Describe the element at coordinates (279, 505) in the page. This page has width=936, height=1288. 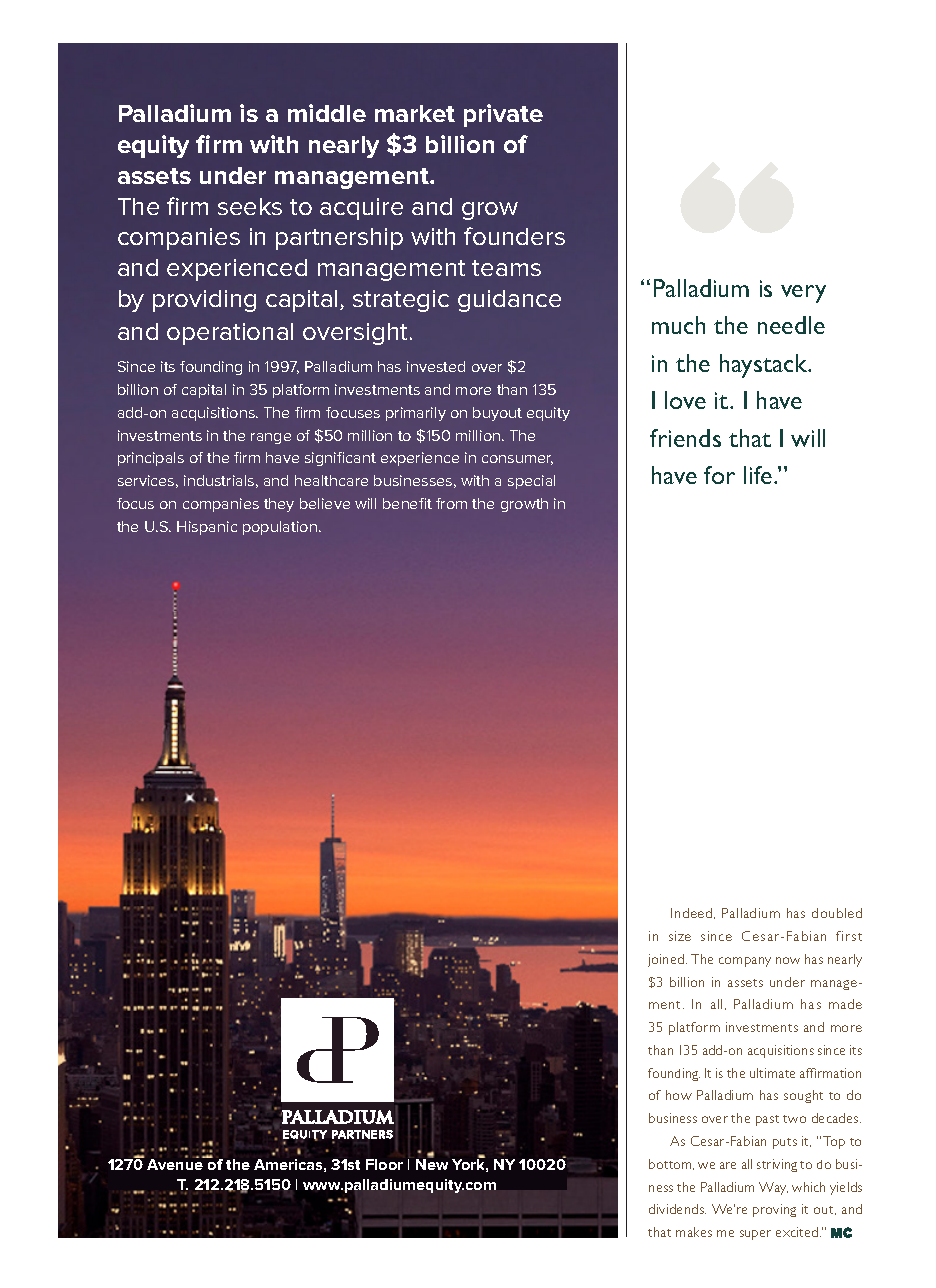
I see `they` at that location.
